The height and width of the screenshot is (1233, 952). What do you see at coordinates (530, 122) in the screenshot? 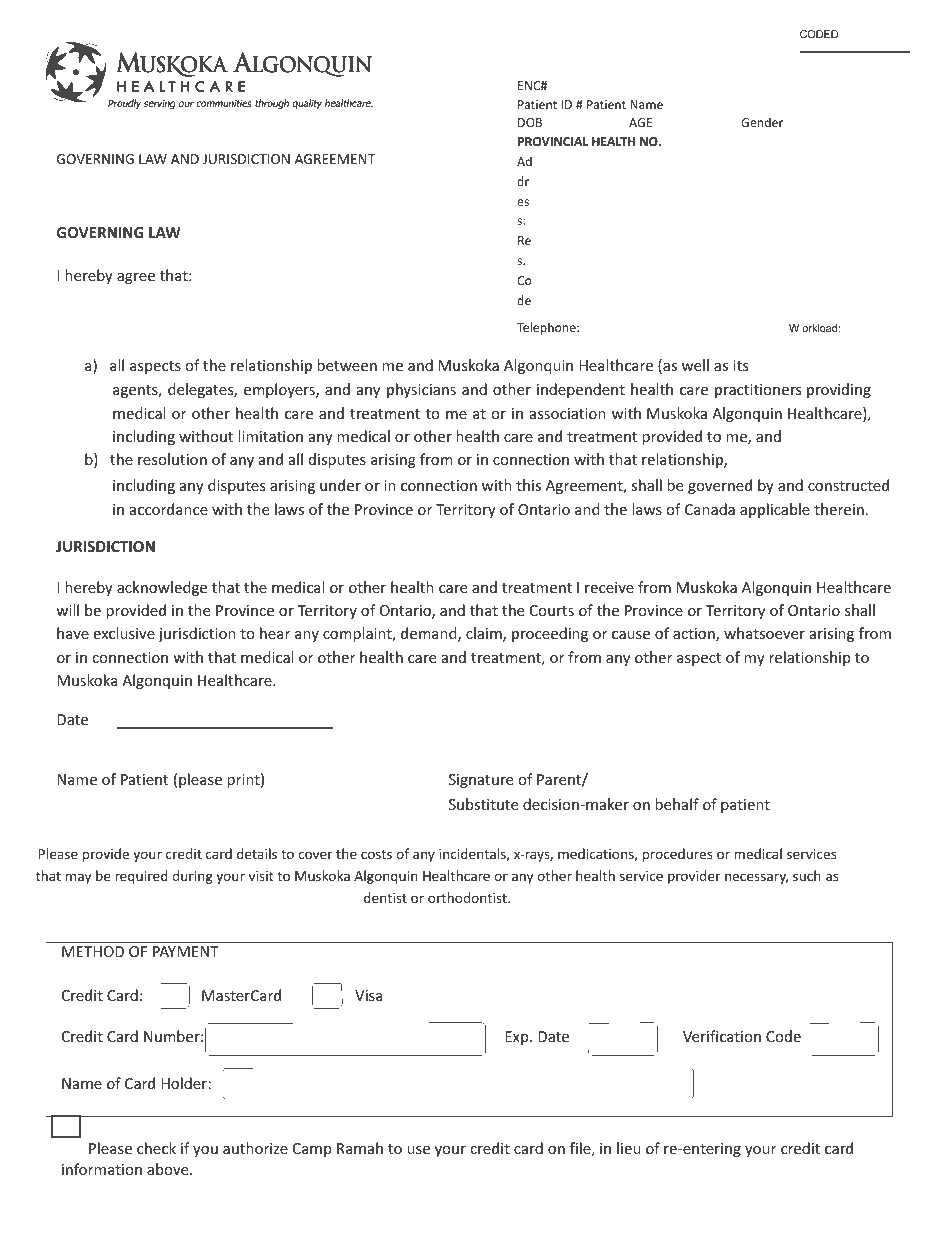
I see `DOB` at bounding box center [530, 122].
